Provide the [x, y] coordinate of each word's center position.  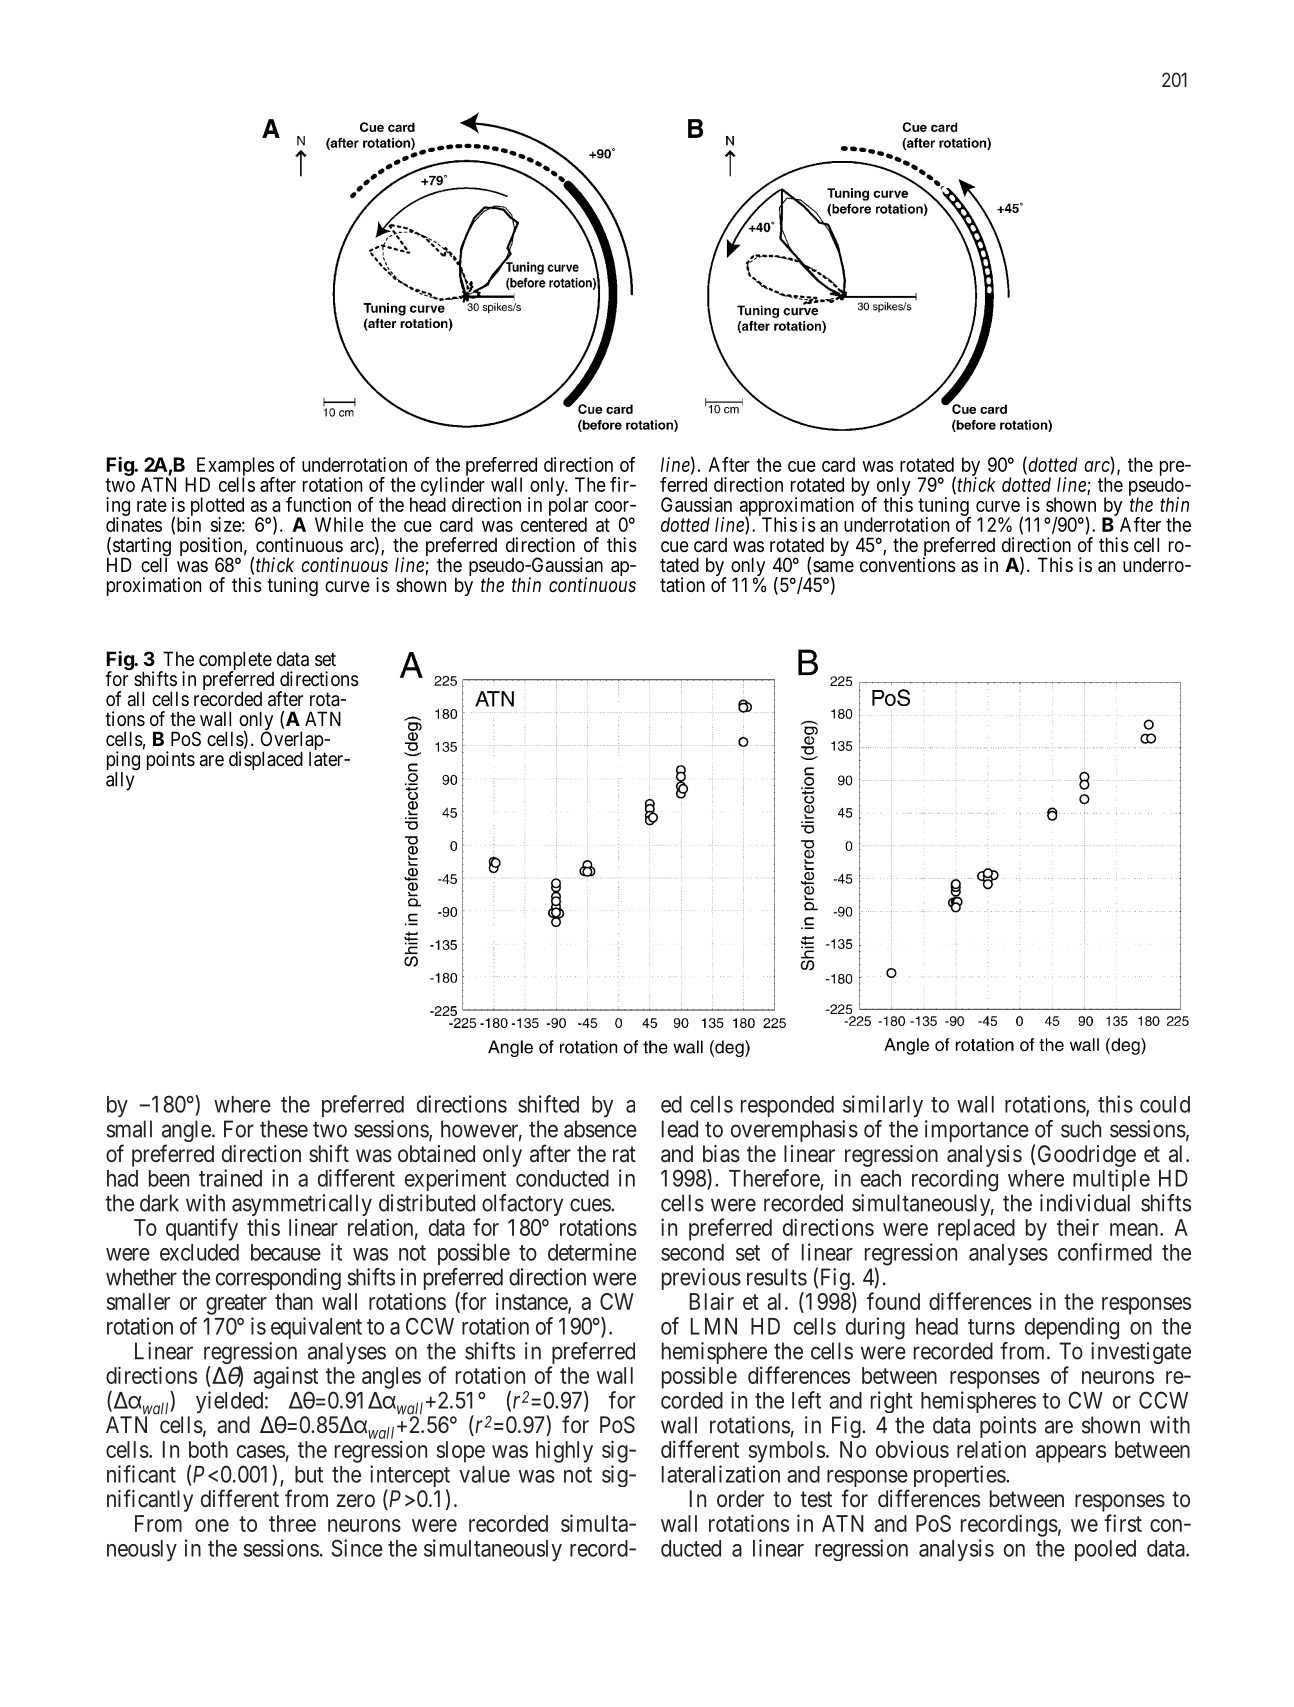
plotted [215, 508]
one [212, 1525]
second [692, 1252]
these [284, 1129]
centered [554, 524]
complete [236, 662]
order [740, 1498]
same [833, 566]
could [1165, 1104]
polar [568, 508]
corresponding [278, 1279]
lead [680, 1129]
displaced [266, 760]
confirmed [1105, 1252]
